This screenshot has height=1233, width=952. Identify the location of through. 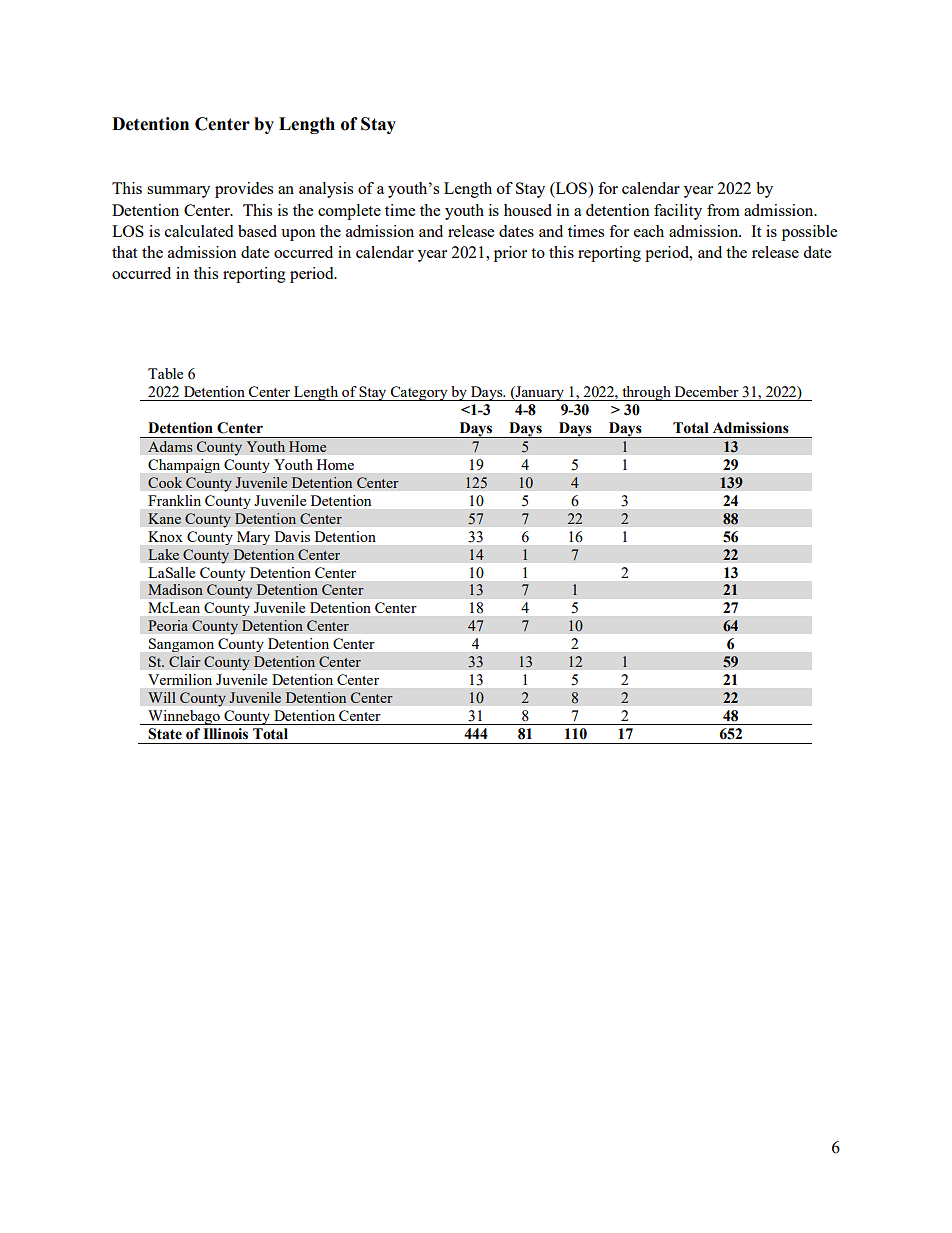
(646, 393).
